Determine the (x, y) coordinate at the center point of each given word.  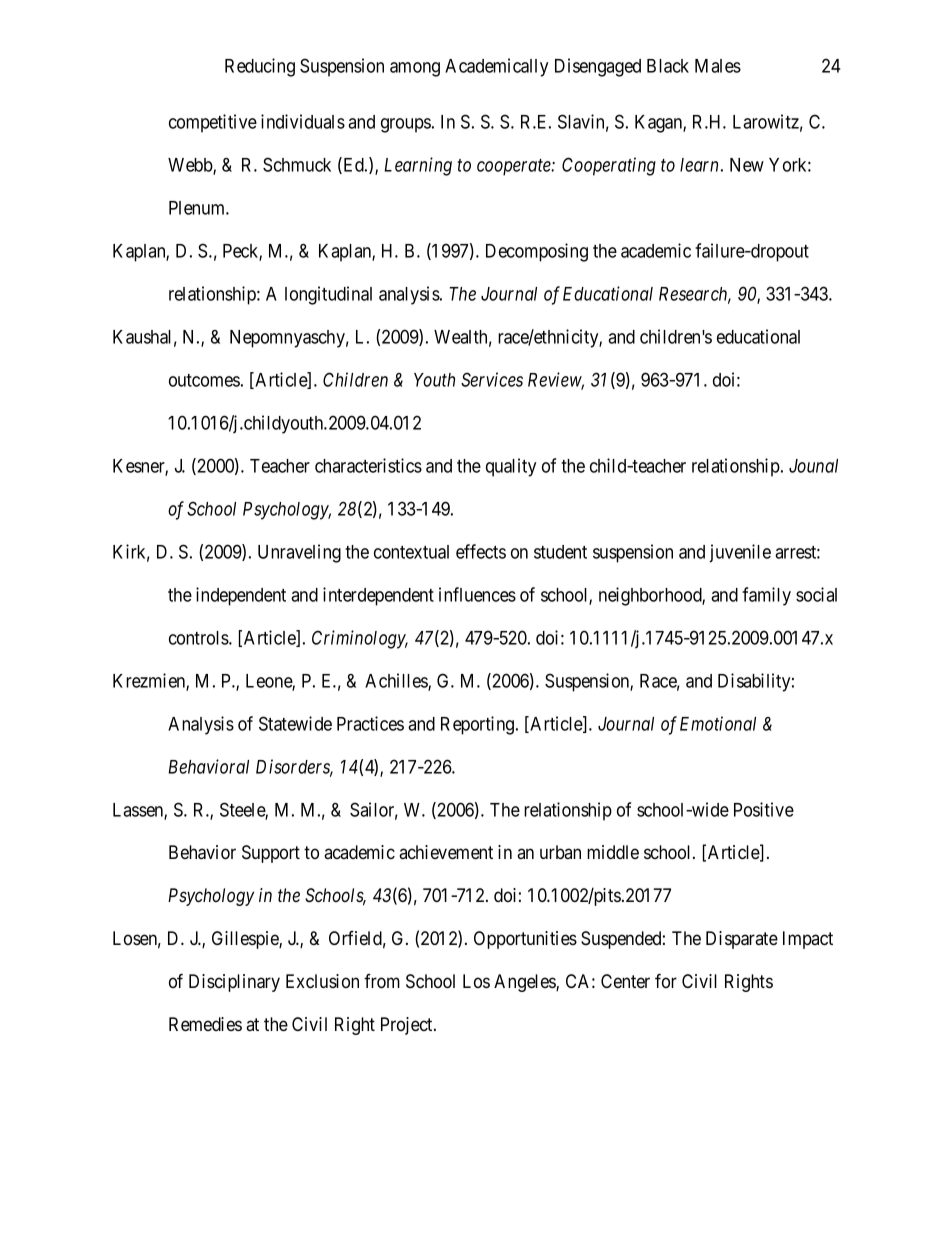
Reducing (260, 67)
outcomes (204, 380)
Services (492, 379)
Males (718, 66)
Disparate (742, 940)
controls (199, 638)
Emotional (718, 723)
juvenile (740, 553)
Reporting (479, 725)
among (415, 69)
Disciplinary (234, 983)
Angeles (525, 983)
